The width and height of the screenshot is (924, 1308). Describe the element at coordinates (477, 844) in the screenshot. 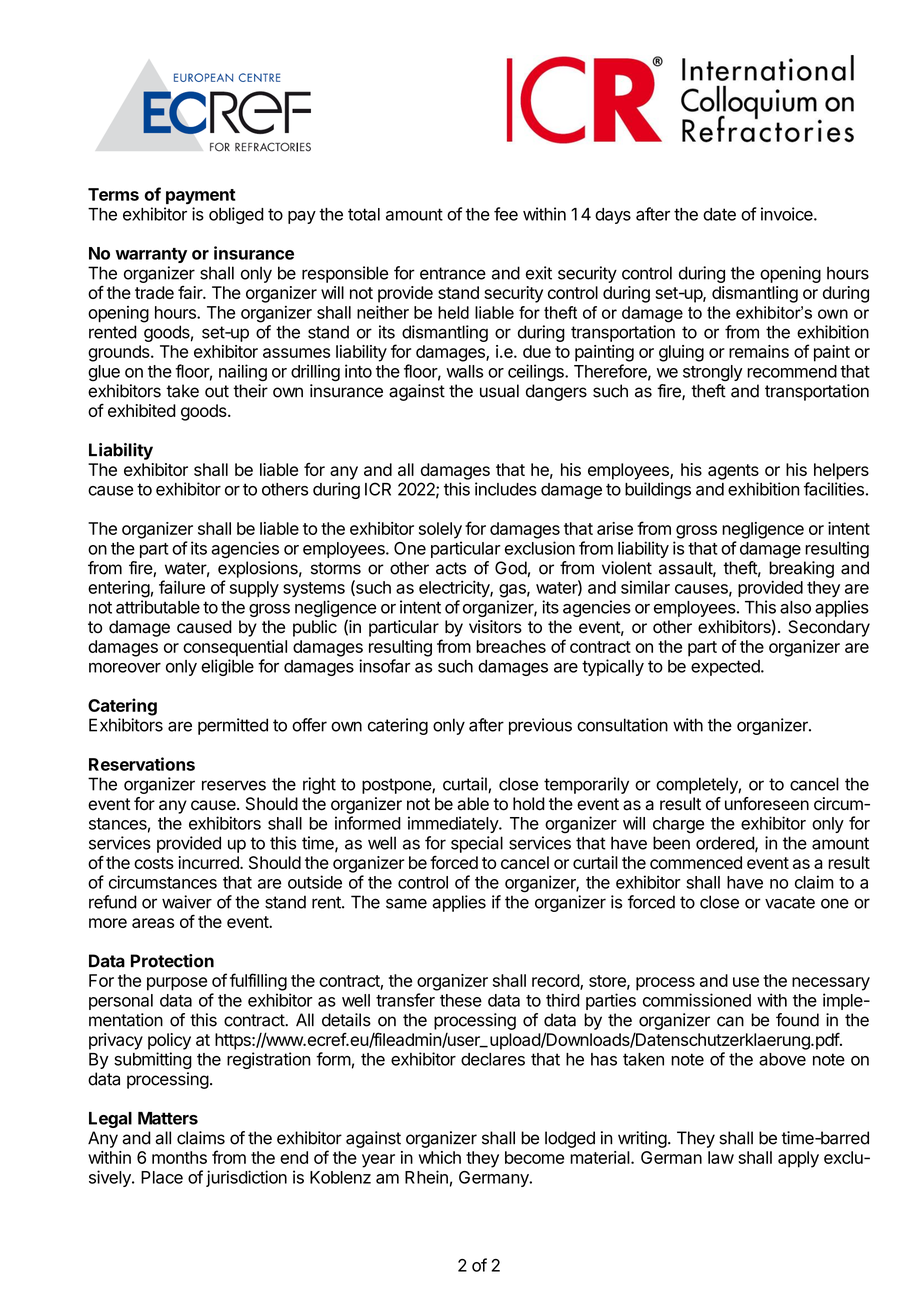

I see `special` at that location.
